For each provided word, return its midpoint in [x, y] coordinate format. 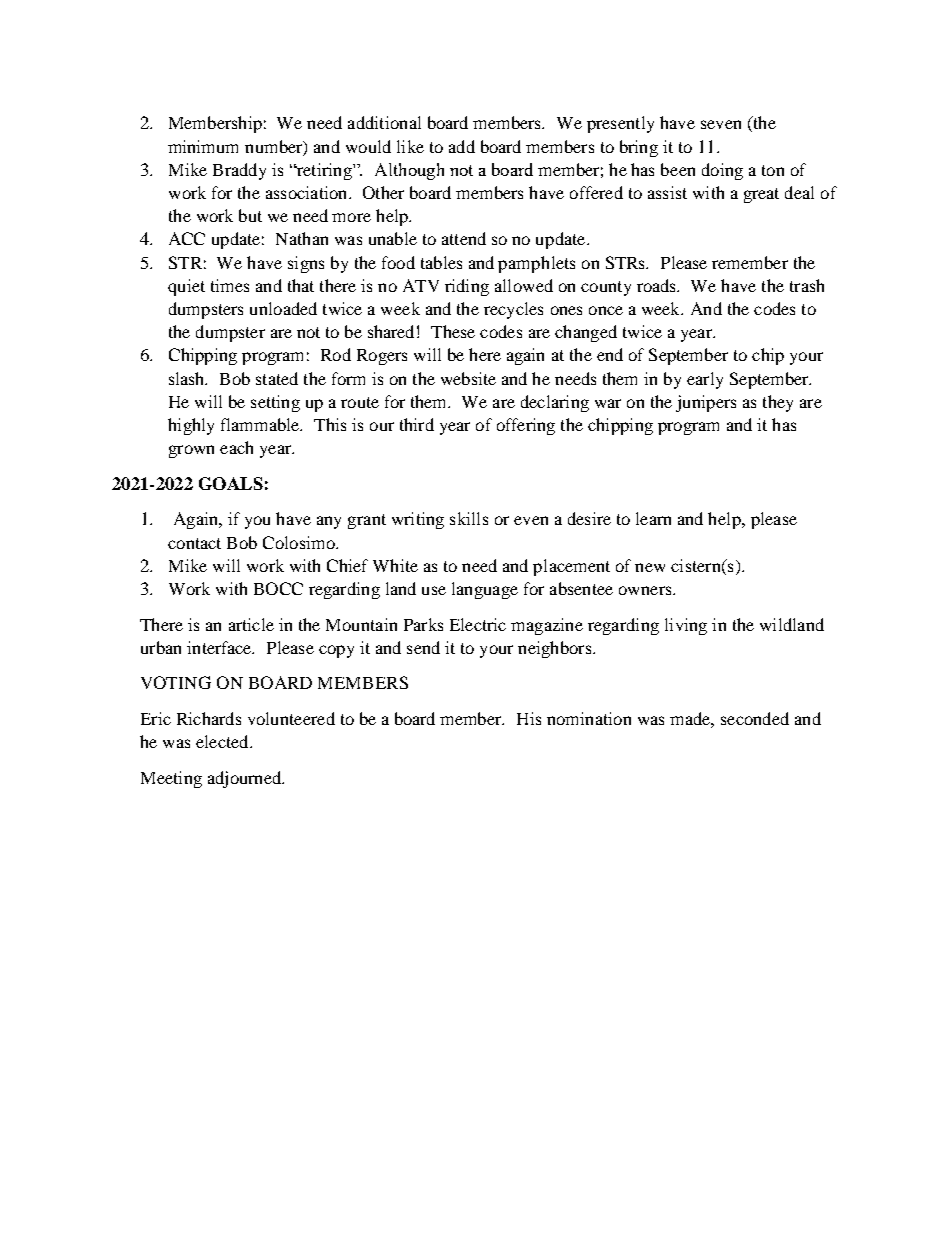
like [410, 146]
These [453, 331]
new [650, 567]
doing [722, 171]
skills [469, 518]
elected [223, 741]
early [705, 380]
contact [194, 543]
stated [277, 378]
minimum [203, 146]
